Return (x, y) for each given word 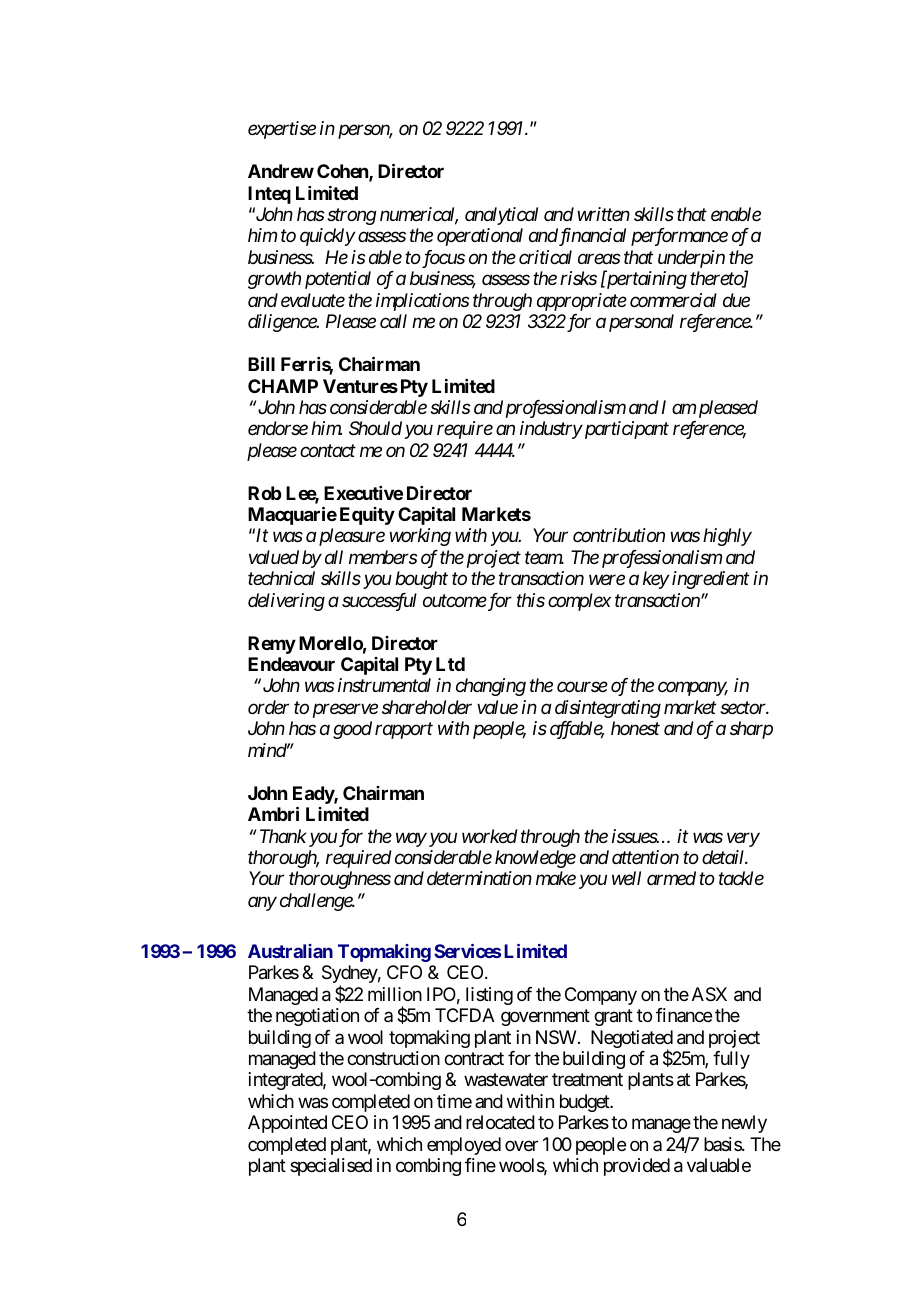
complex (579, 602)
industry (551, 430)
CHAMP (283, 386)
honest (635, 728)
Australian (290, 951)
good (352, 730)
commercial (673, 300)
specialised (331, 1167)
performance (679, 237)
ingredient (710, 580)
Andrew (281, 171)
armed (671, 878)
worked (490, 836)
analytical (501, 216)
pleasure (350, 537)
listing (489, 996)
